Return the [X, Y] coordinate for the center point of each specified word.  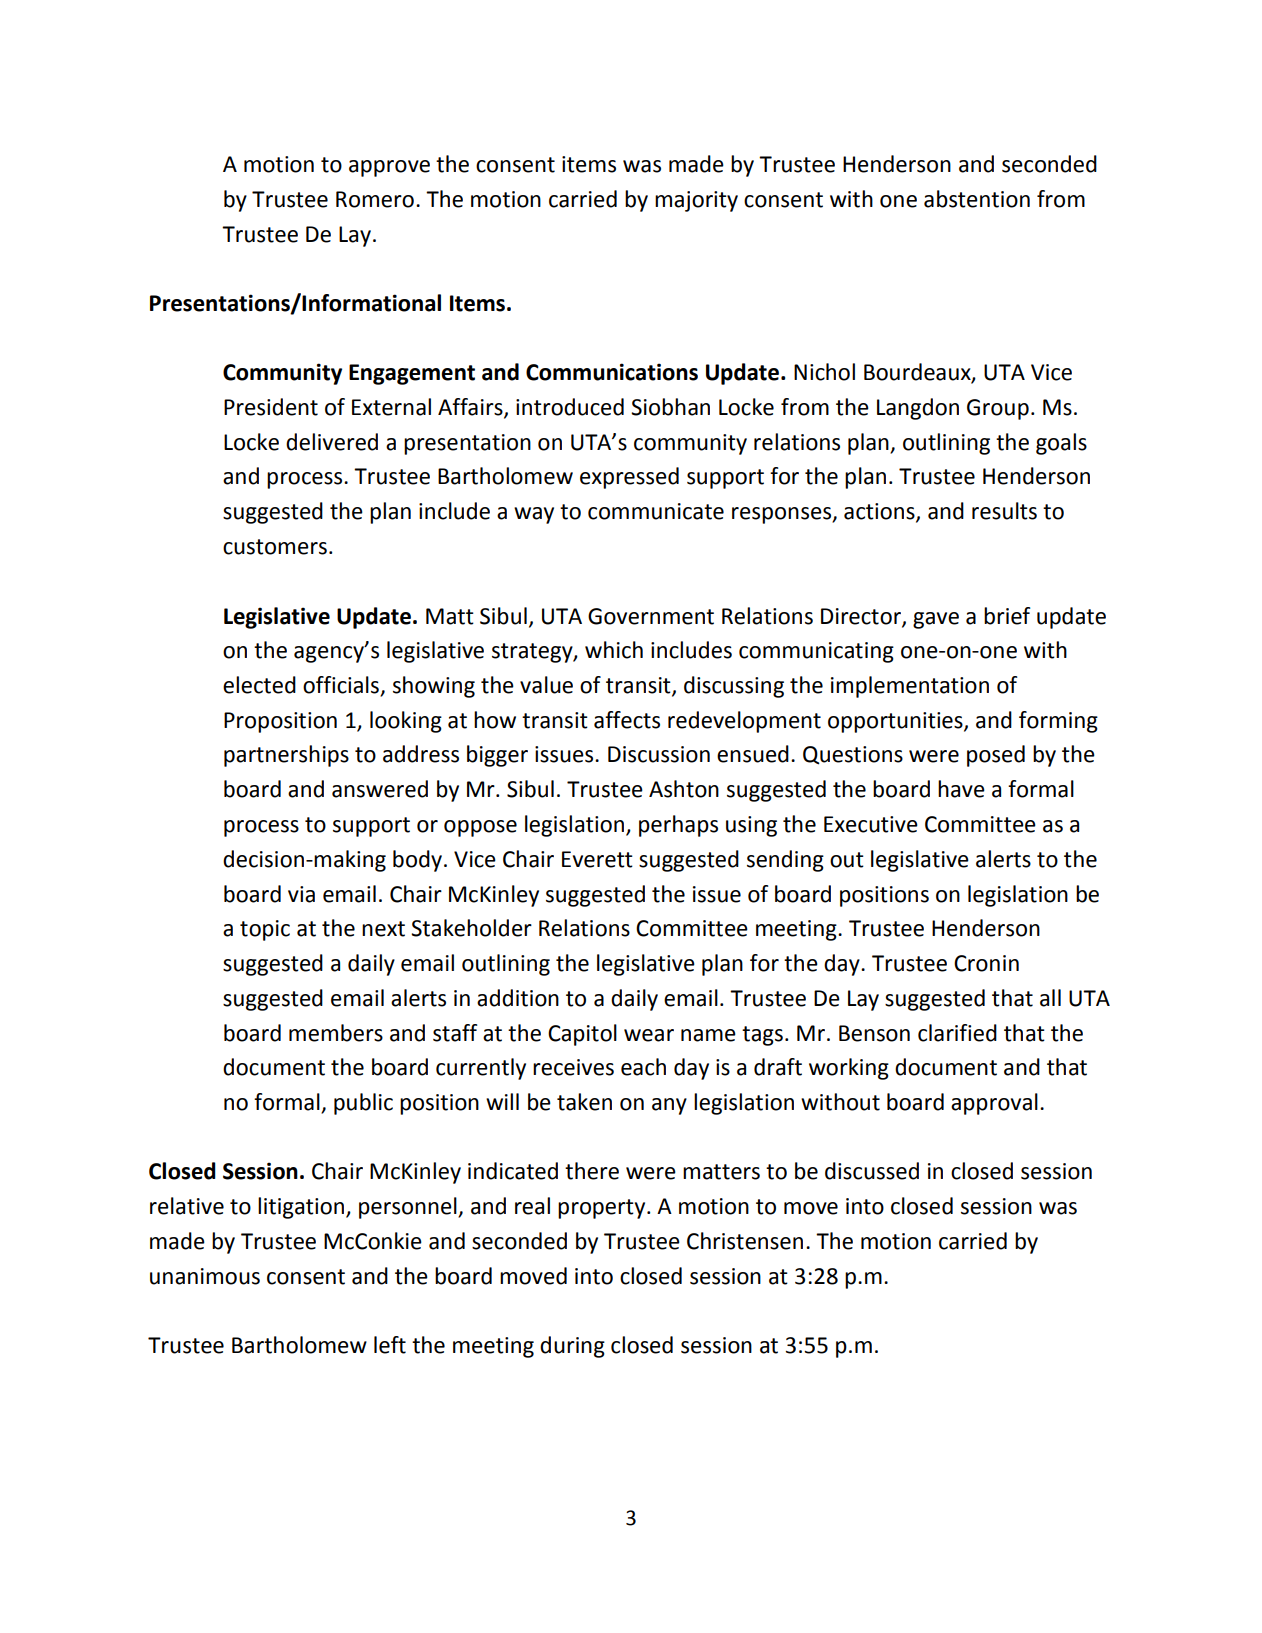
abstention [977, 199]
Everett [597, 859]
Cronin [986, 963]
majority [696, 201]
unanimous [205, 1276]
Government [651, 616]
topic [265, 930]
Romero [375, 199]
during [572, 1347]
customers [275, 547]
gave [936, 620]
